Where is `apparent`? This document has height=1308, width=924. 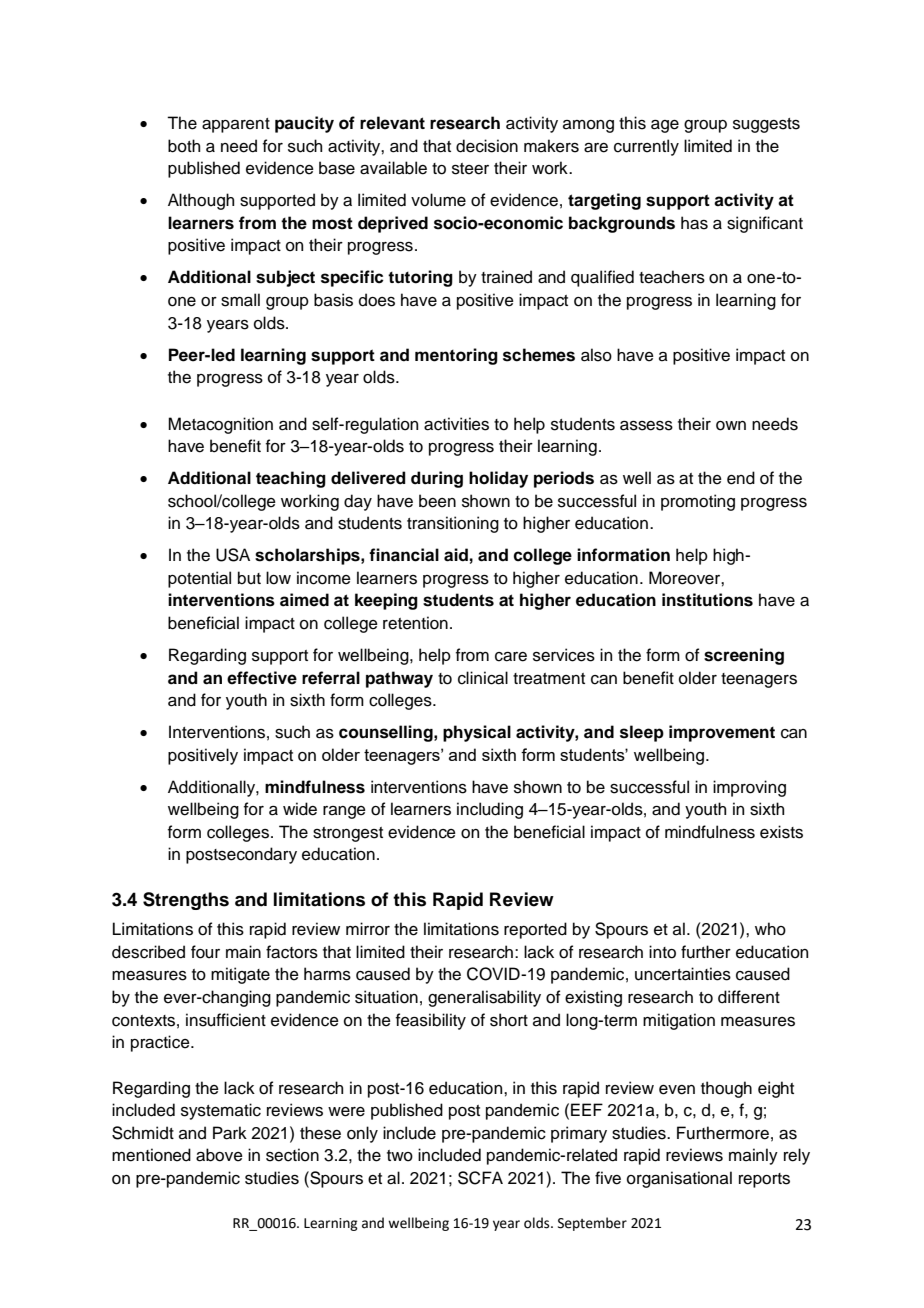
apparent is located at coordinates (236, 125).
